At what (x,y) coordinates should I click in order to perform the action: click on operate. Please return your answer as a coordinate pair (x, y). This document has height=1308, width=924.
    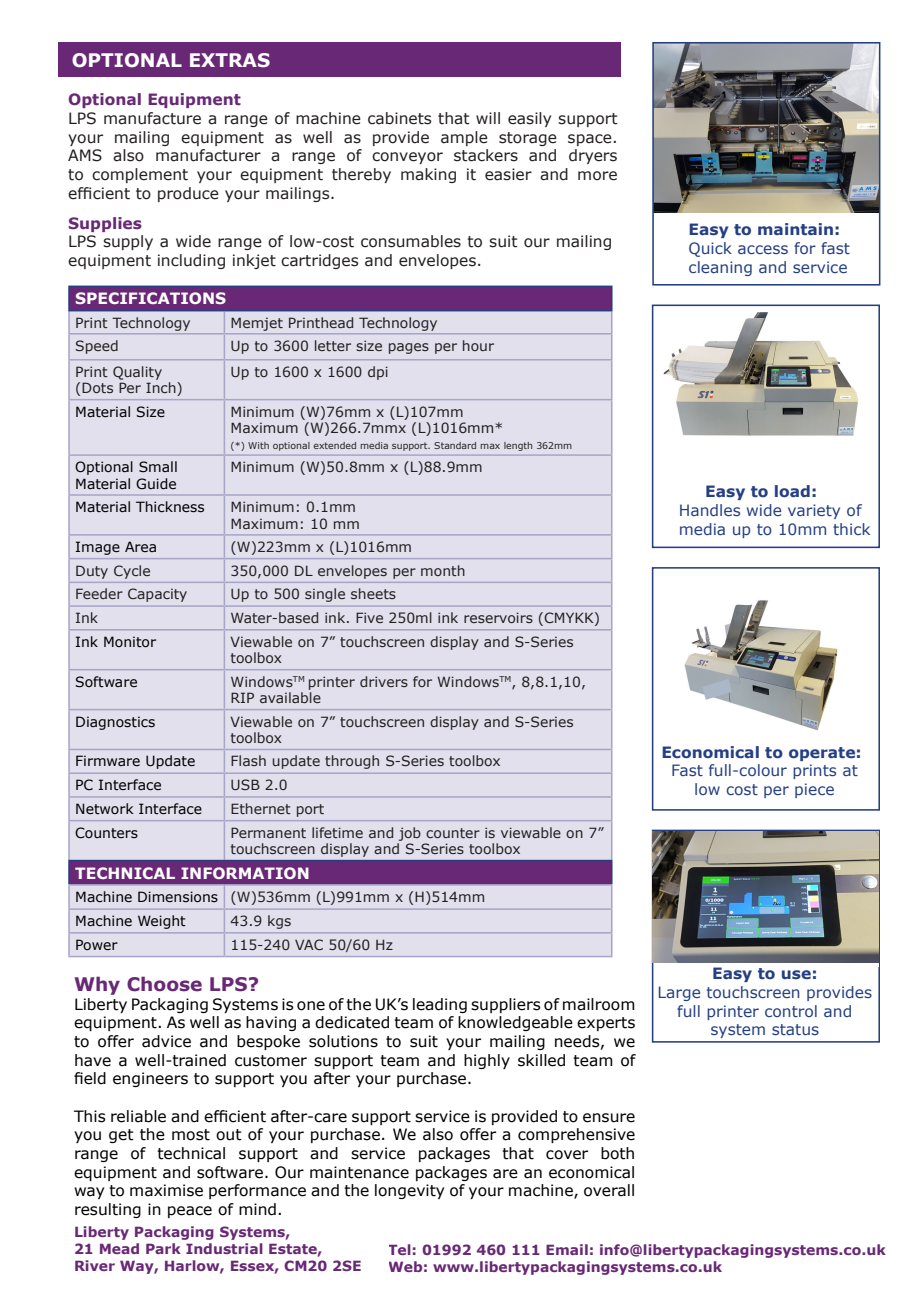
    Looking at the image, I should click on (822, 754).
